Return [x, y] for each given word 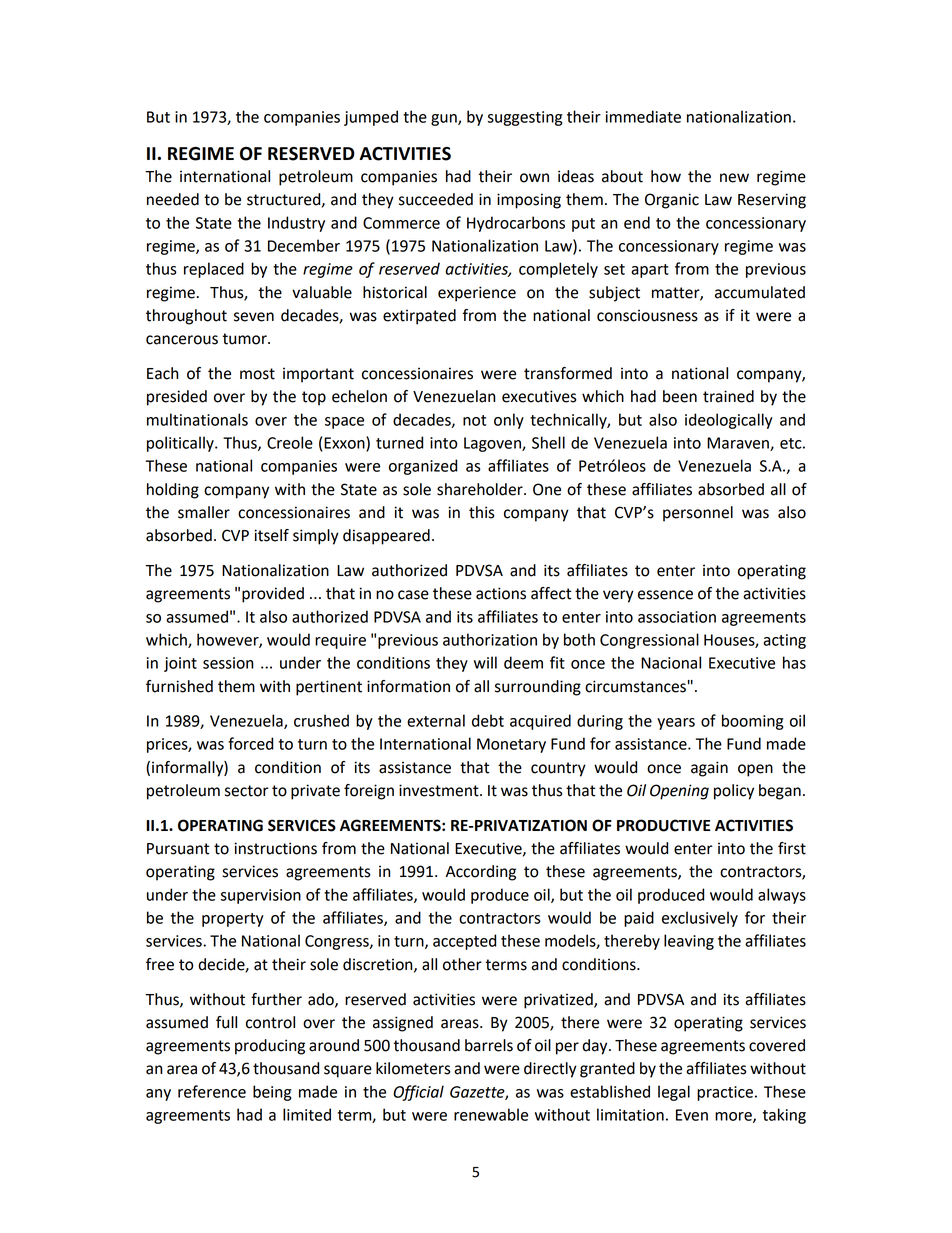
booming [753, 722]
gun [445, 120]
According [481, 873]
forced [250, 743]
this [482, 512]
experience [477, 294]
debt [488, 720]
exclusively [700, 919]
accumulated [760, 292]
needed [173, 199]
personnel [698, 514]
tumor [245, 339]
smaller [204, 512]
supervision [261, 896]
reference [212, 1091]
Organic [672, 201]
